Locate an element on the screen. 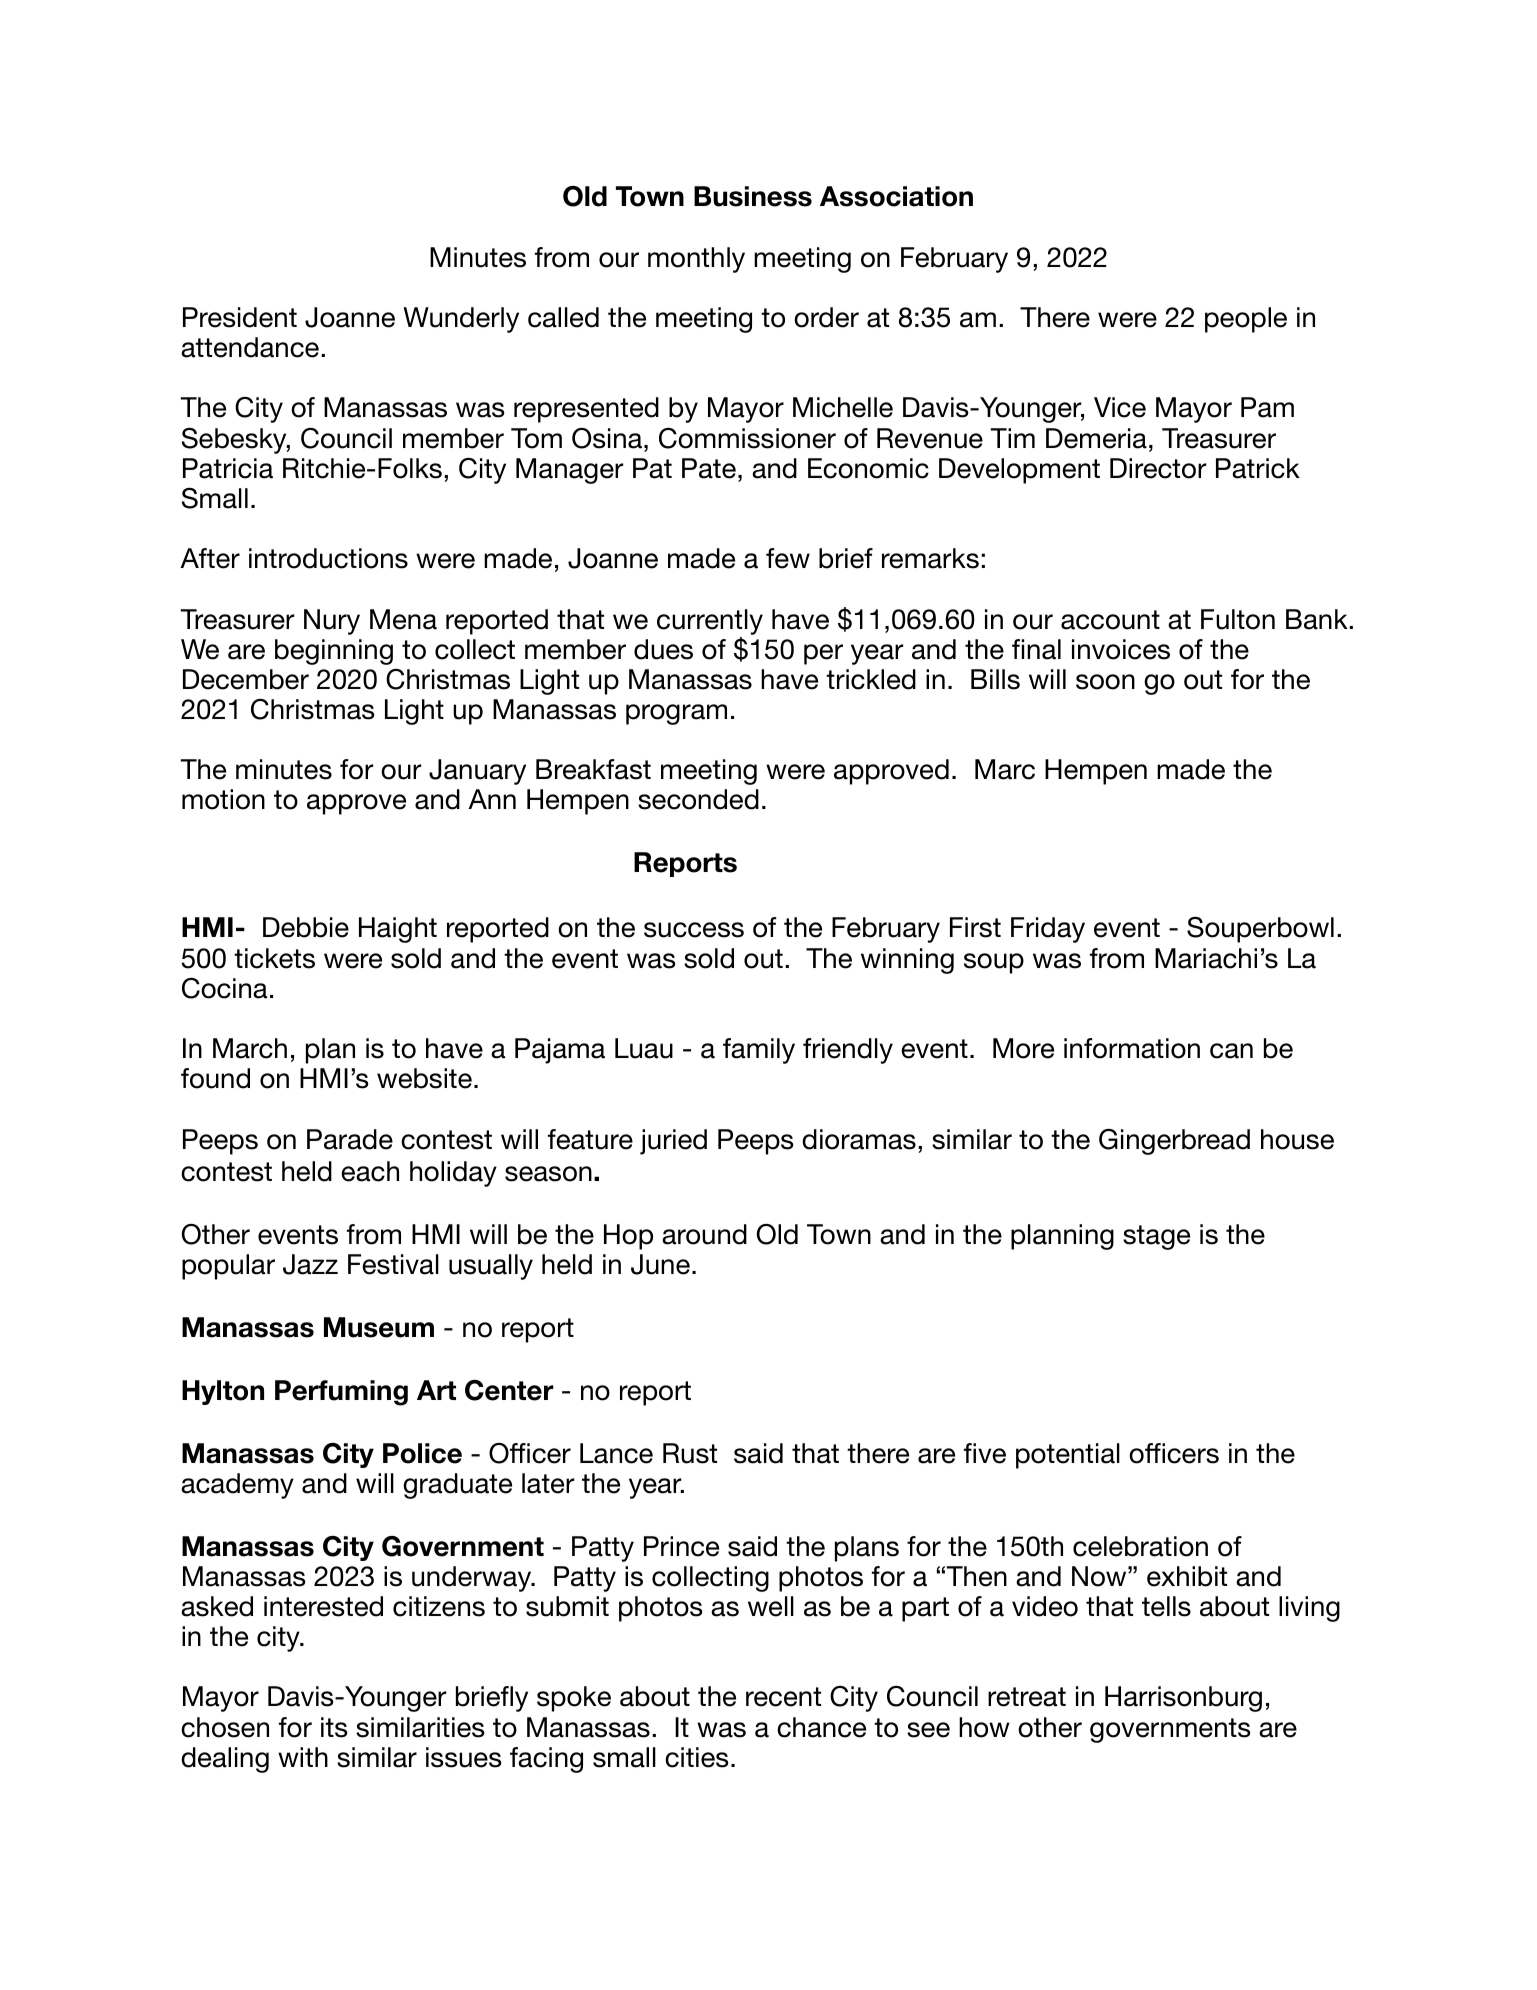  Business is located at coordinates (753, 196).
